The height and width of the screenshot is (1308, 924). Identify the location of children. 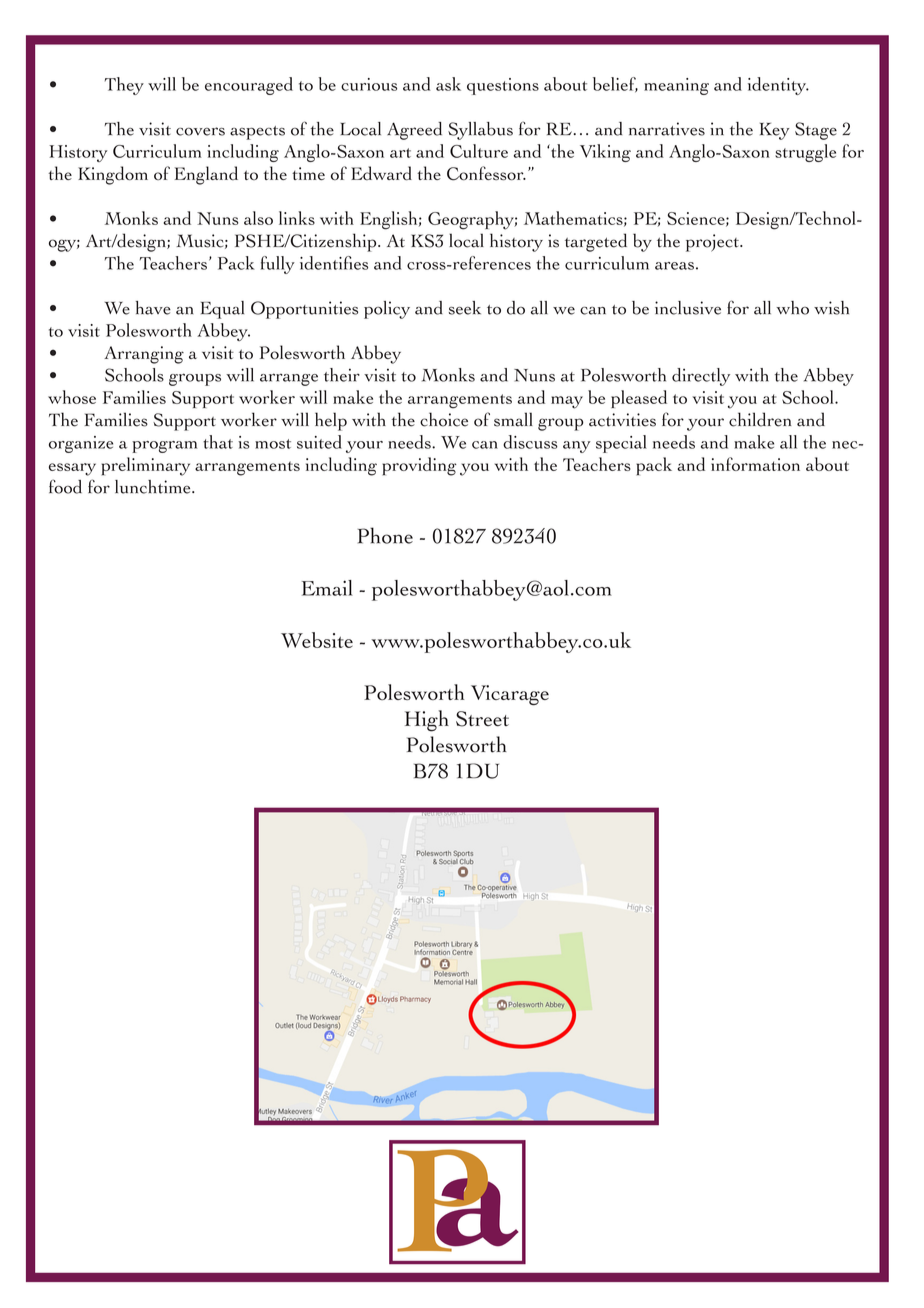
(760, 419).
